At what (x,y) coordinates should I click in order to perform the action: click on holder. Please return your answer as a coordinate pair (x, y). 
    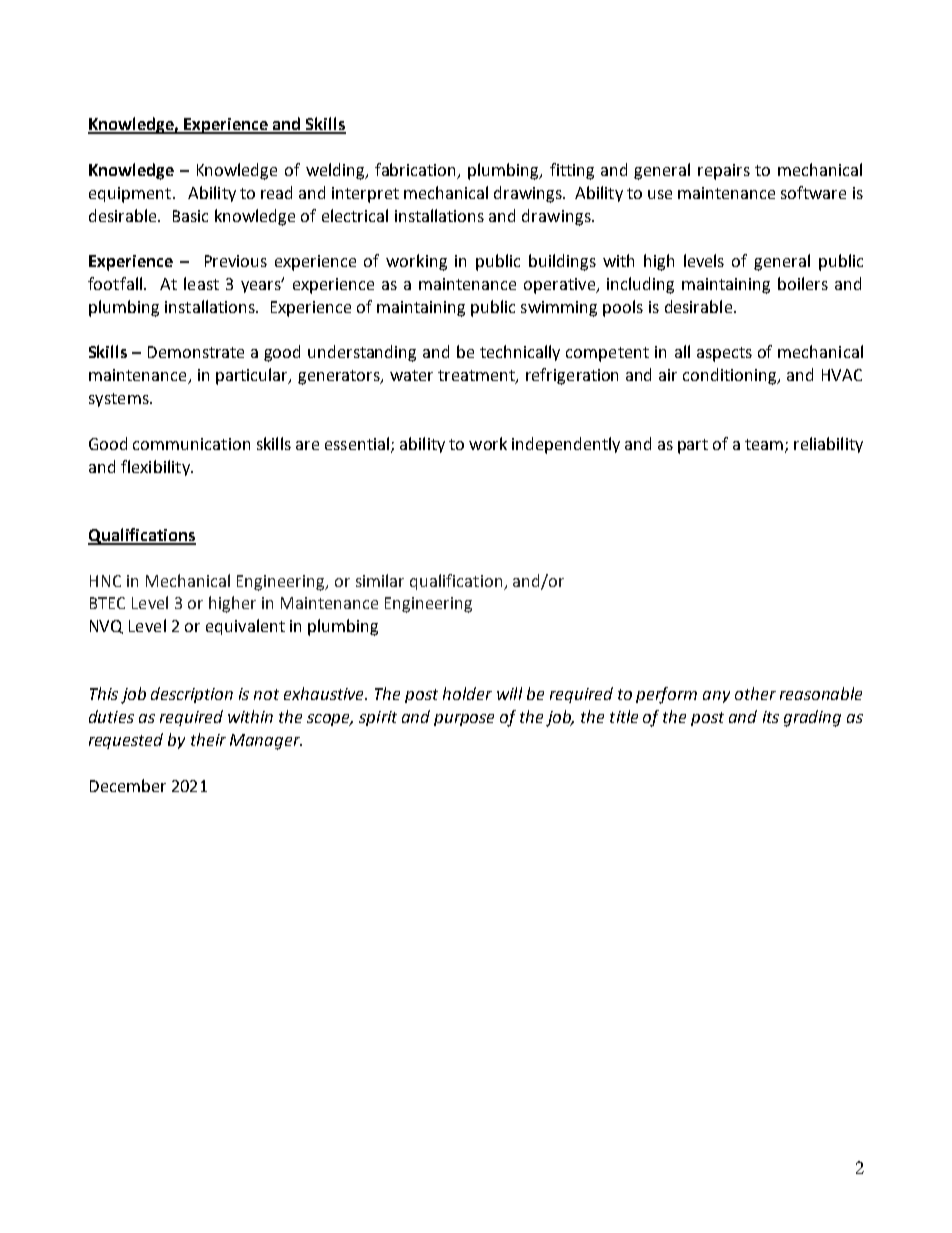
    Looking at the image, I should click on (467, 693).
